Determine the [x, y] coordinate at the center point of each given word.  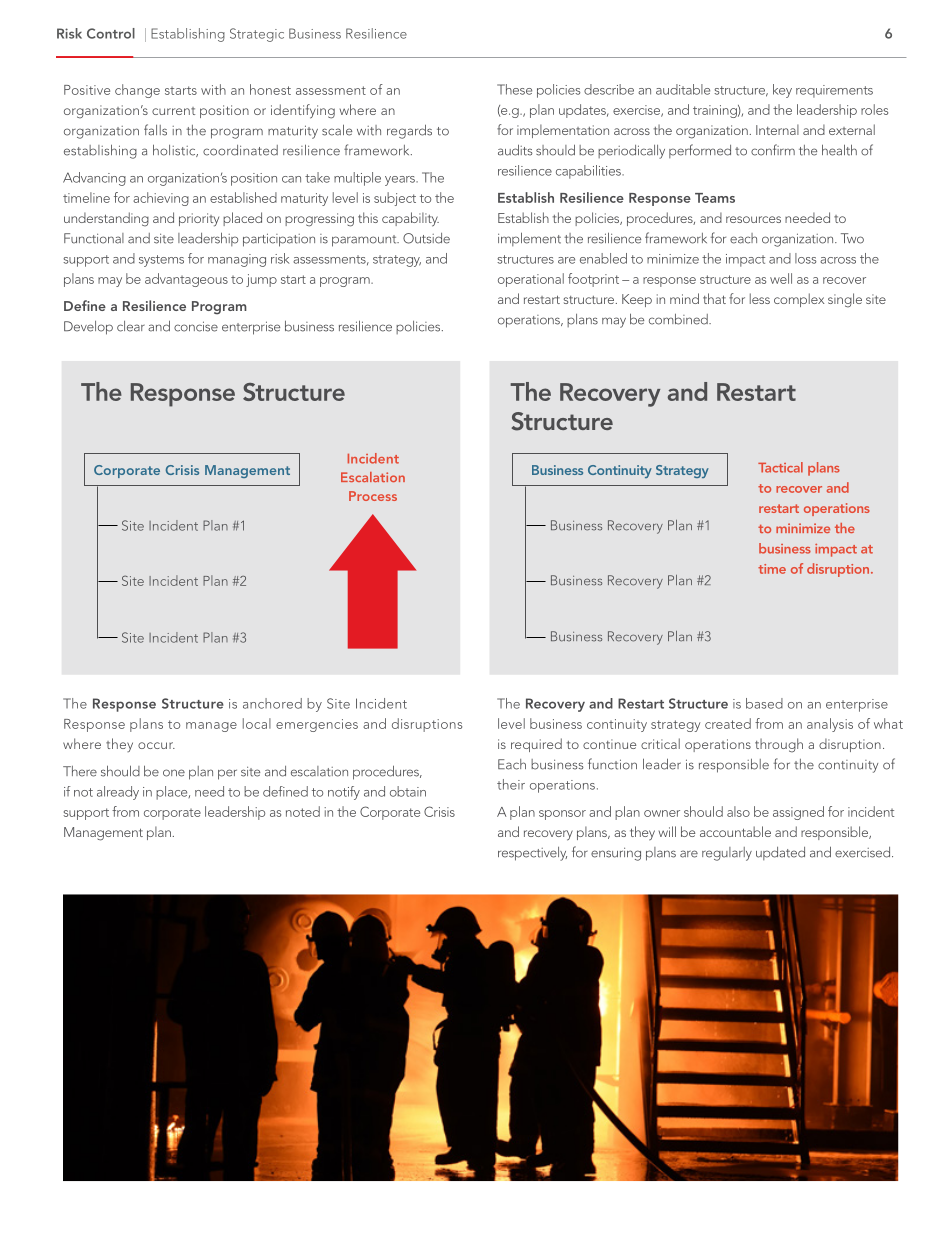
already [118, 793]
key [782, 91]
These [514, 89]
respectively [532, 854]
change [137, 91]
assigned [798, 813]
